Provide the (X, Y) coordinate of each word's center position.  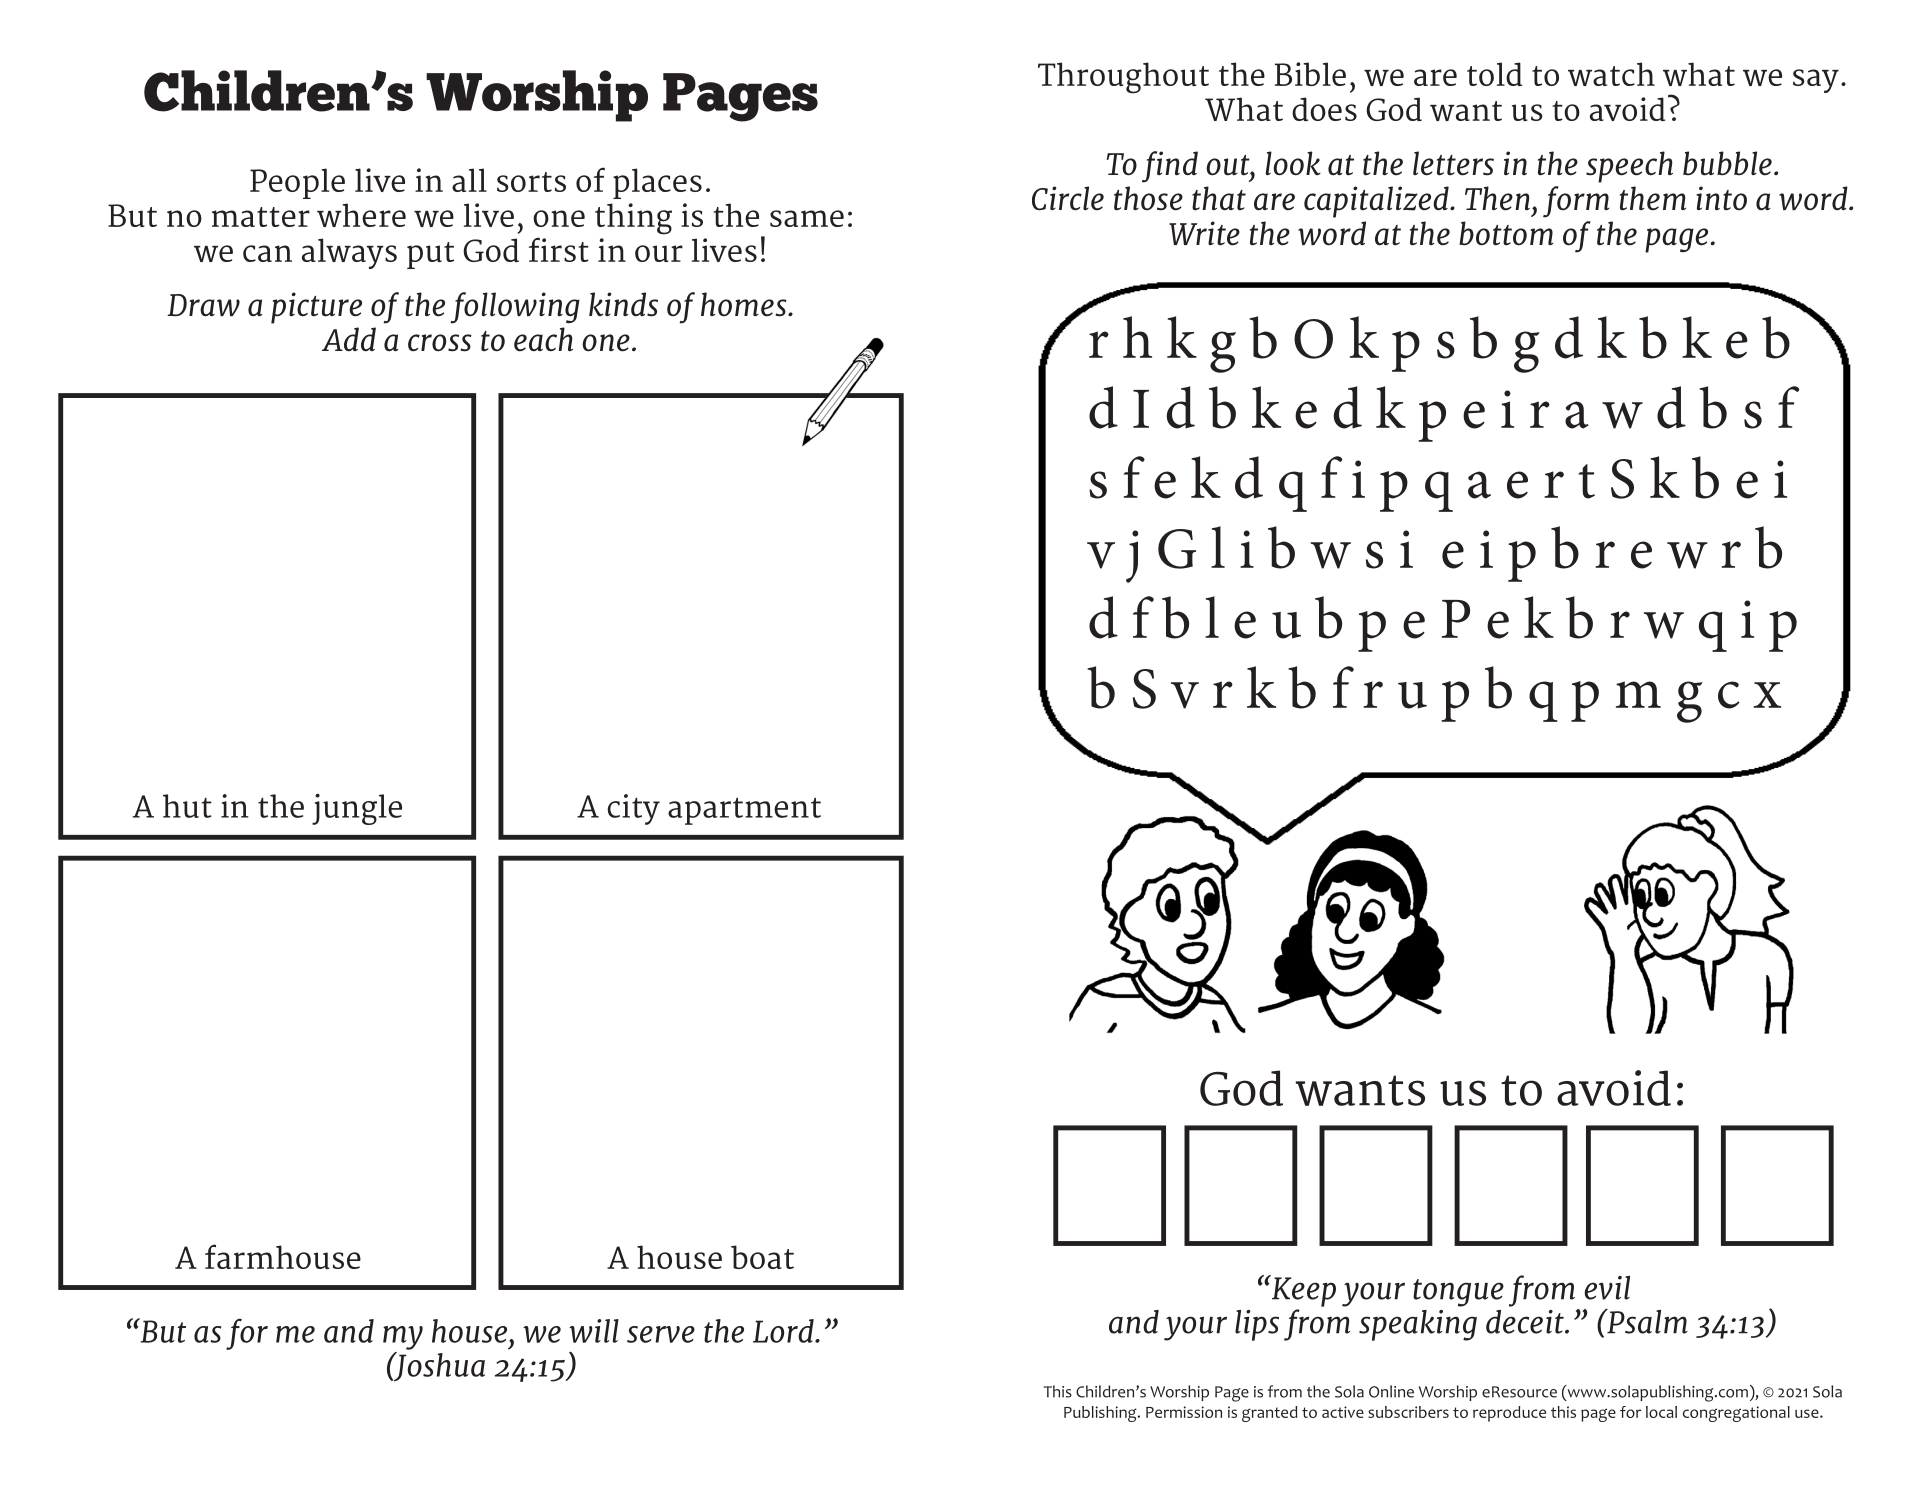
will (594, 1331)
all (469, 180)
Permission (1184, 1412)
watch (1611, 74)
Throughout (1123, 78)
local (1661, 1412)
